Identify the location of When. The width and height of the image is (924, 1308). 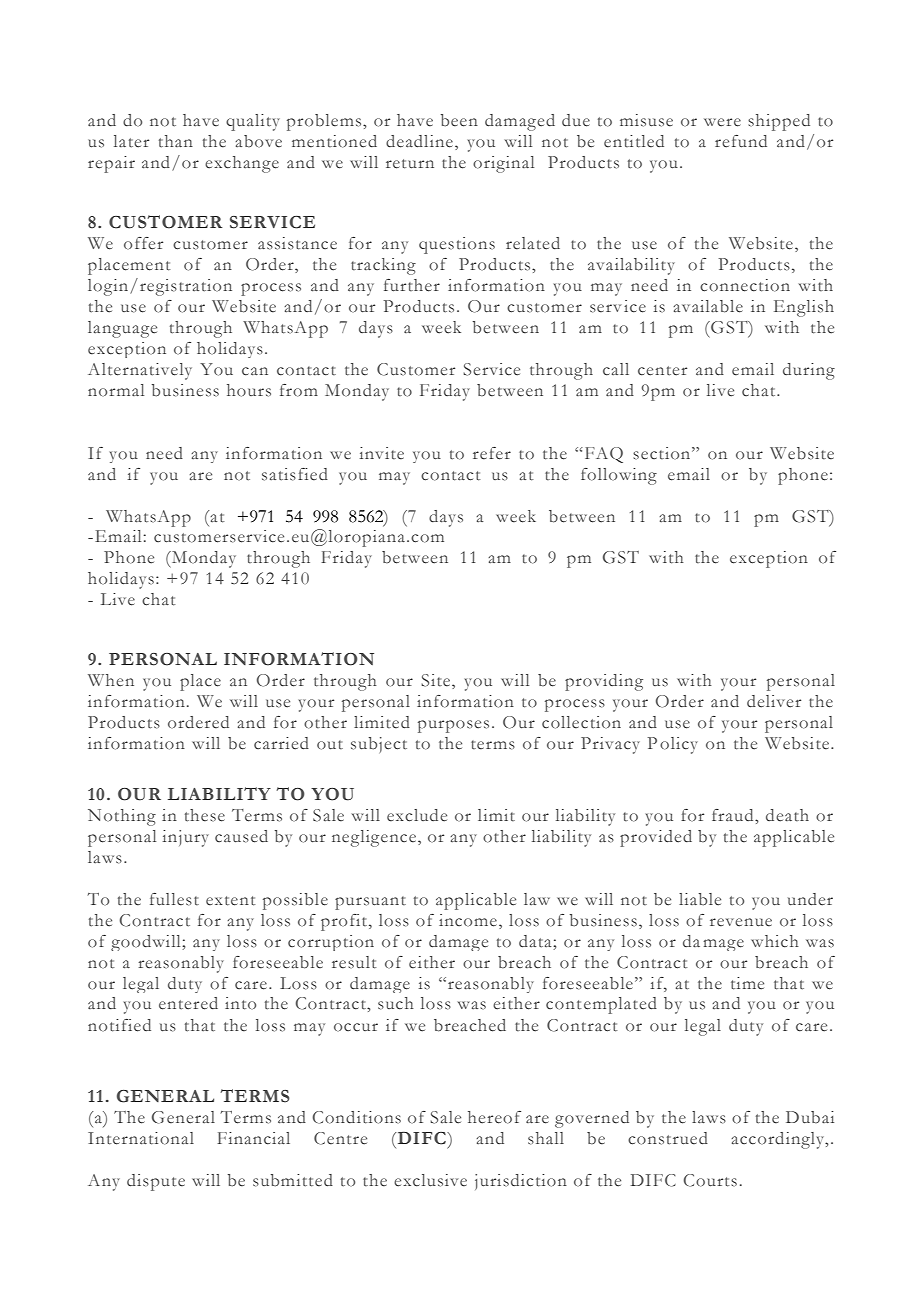
(111, 680).
